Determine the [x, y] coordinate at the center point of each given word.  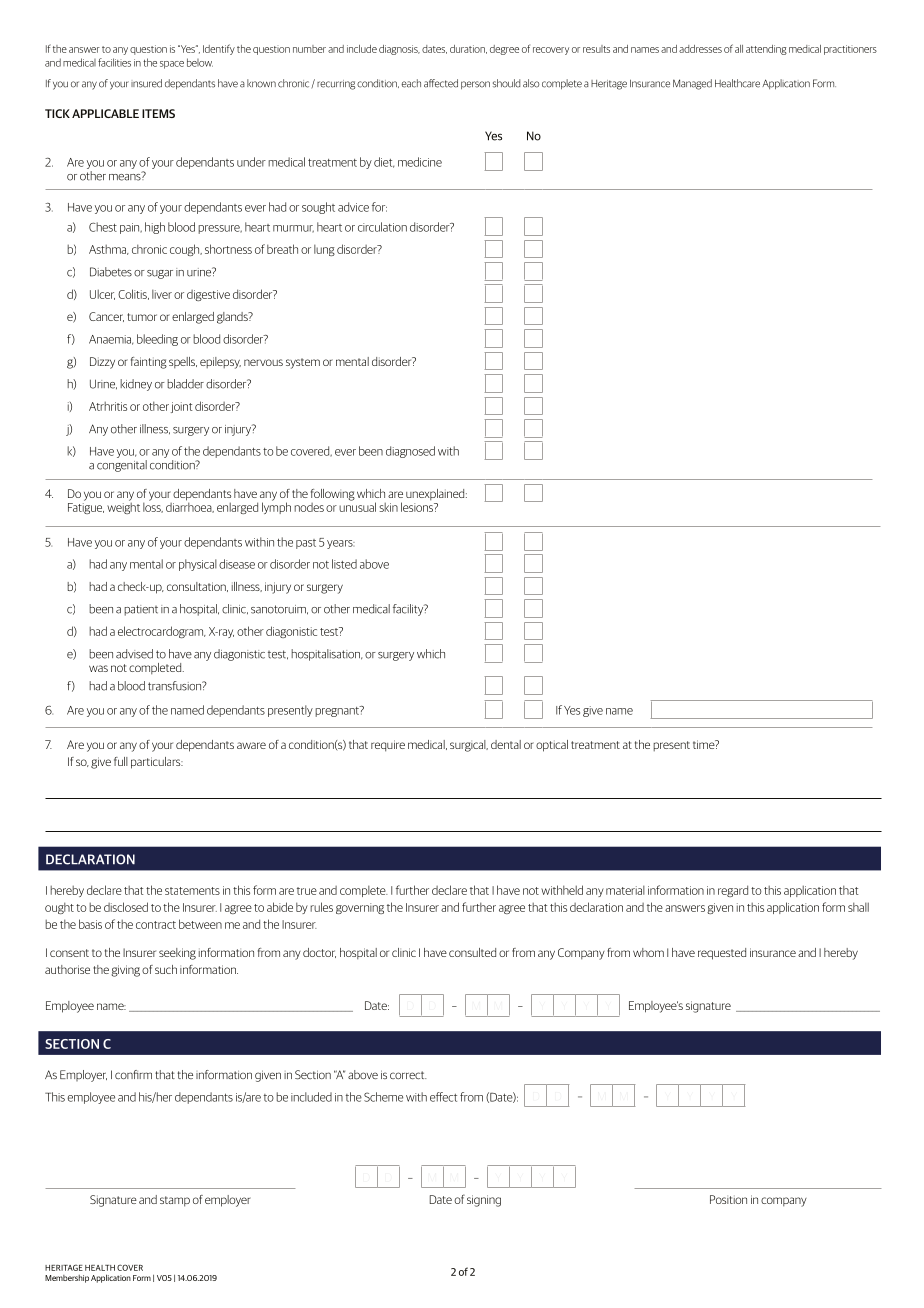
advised [134, 654]
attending [766, 50]
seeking [177, 954]
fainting [149, 363]
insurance [773, 952]
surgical [469, 746]
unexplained [436, 494]
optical [552, 746]
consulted [472, 952]
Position [728, 1199]
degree [504, 50]
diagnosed [410, 452]
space [172, 65]
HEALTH [100, 1268]
